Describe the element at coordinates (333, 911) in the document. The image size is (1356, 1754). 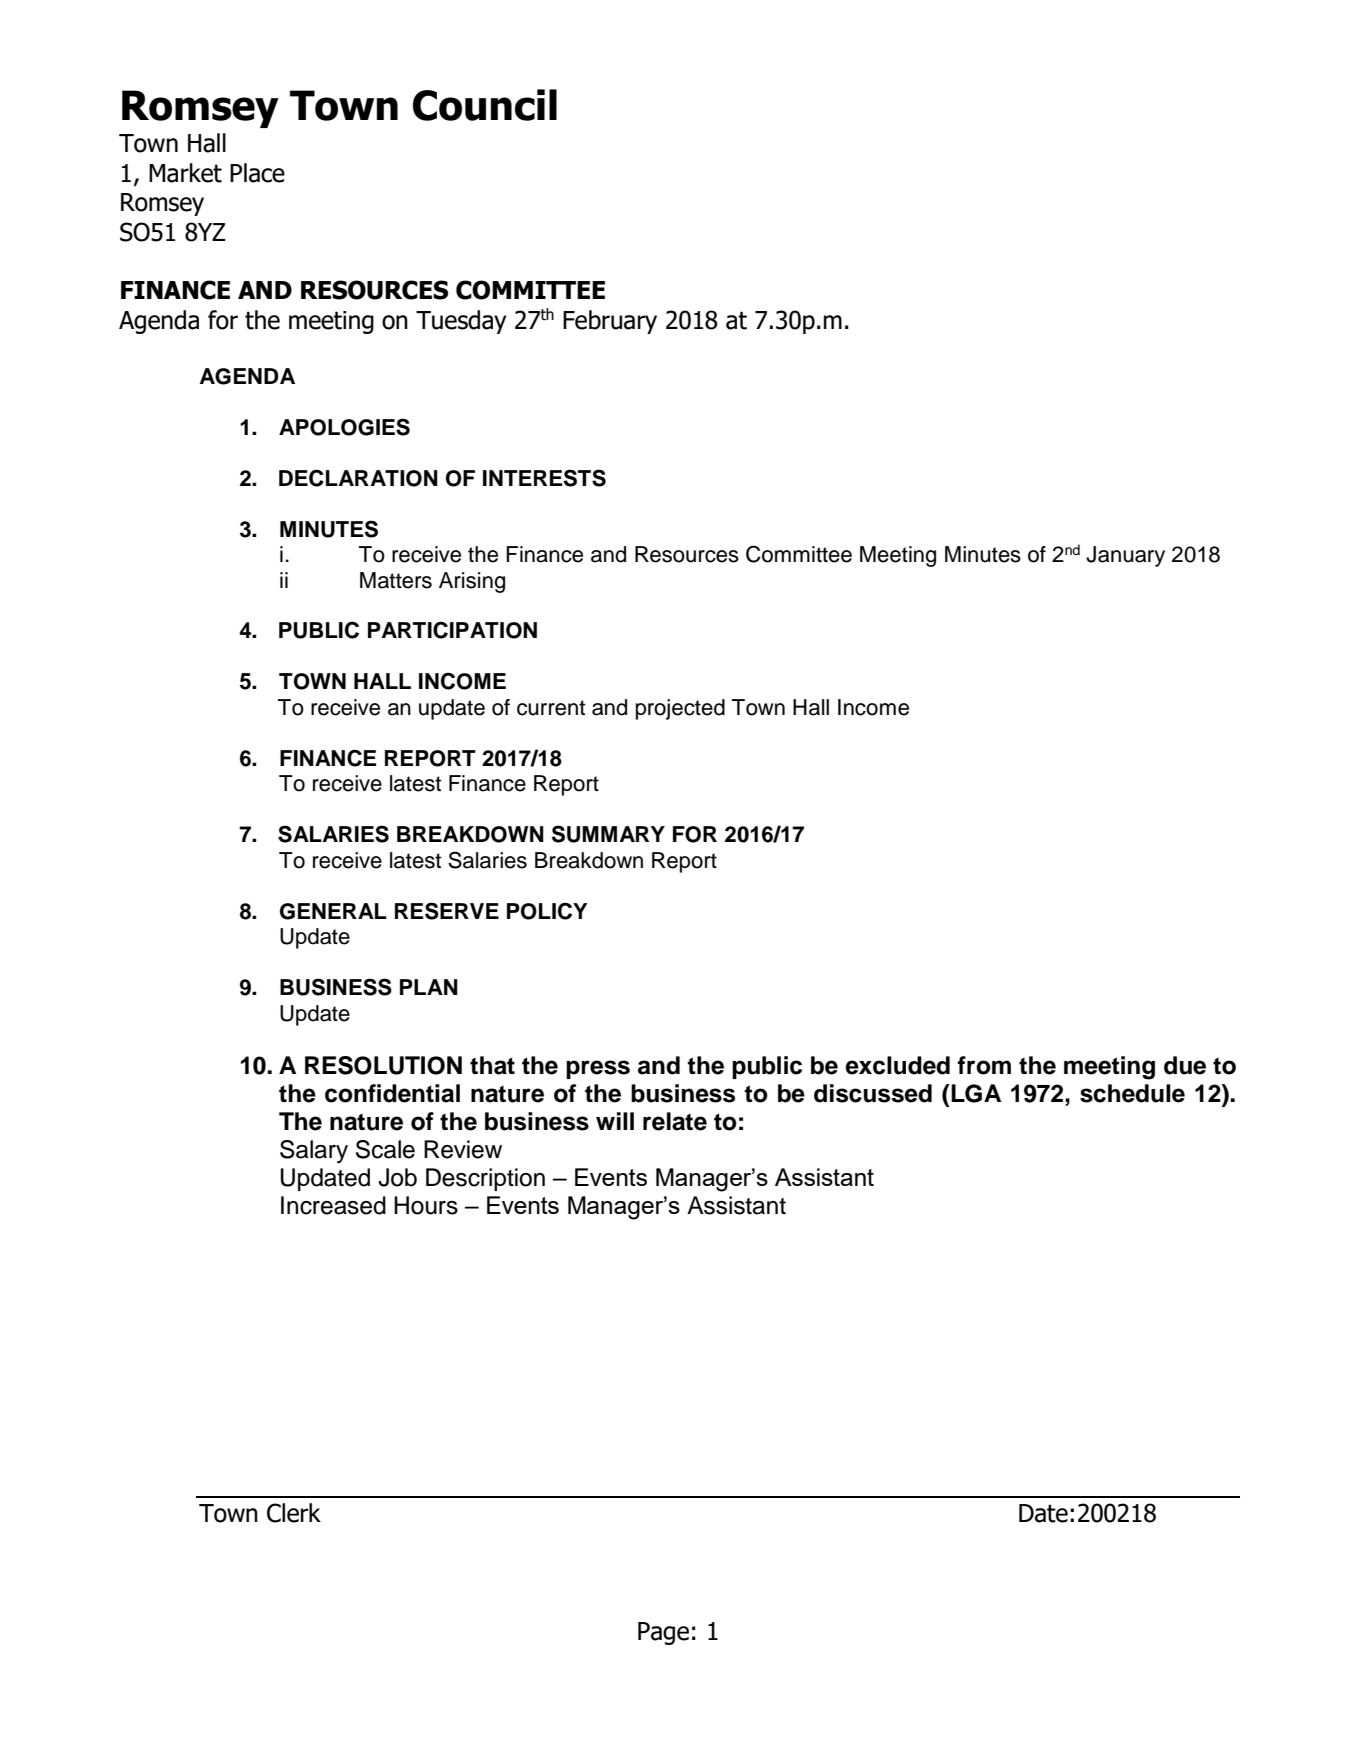
I see `GENERAL` at that location.
